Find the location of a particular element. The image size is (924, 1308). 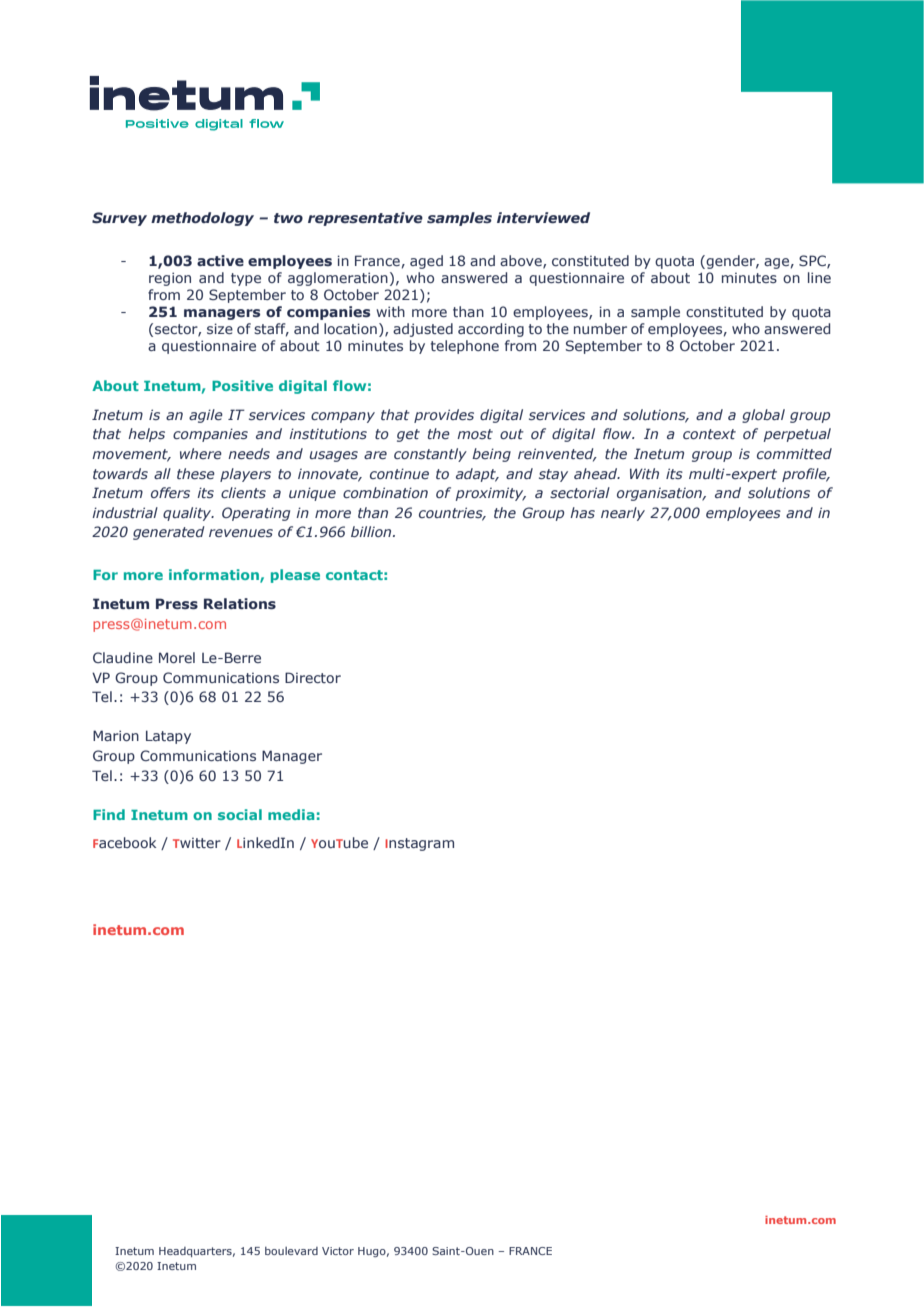

SPC is located at coordinates (813, 261).
